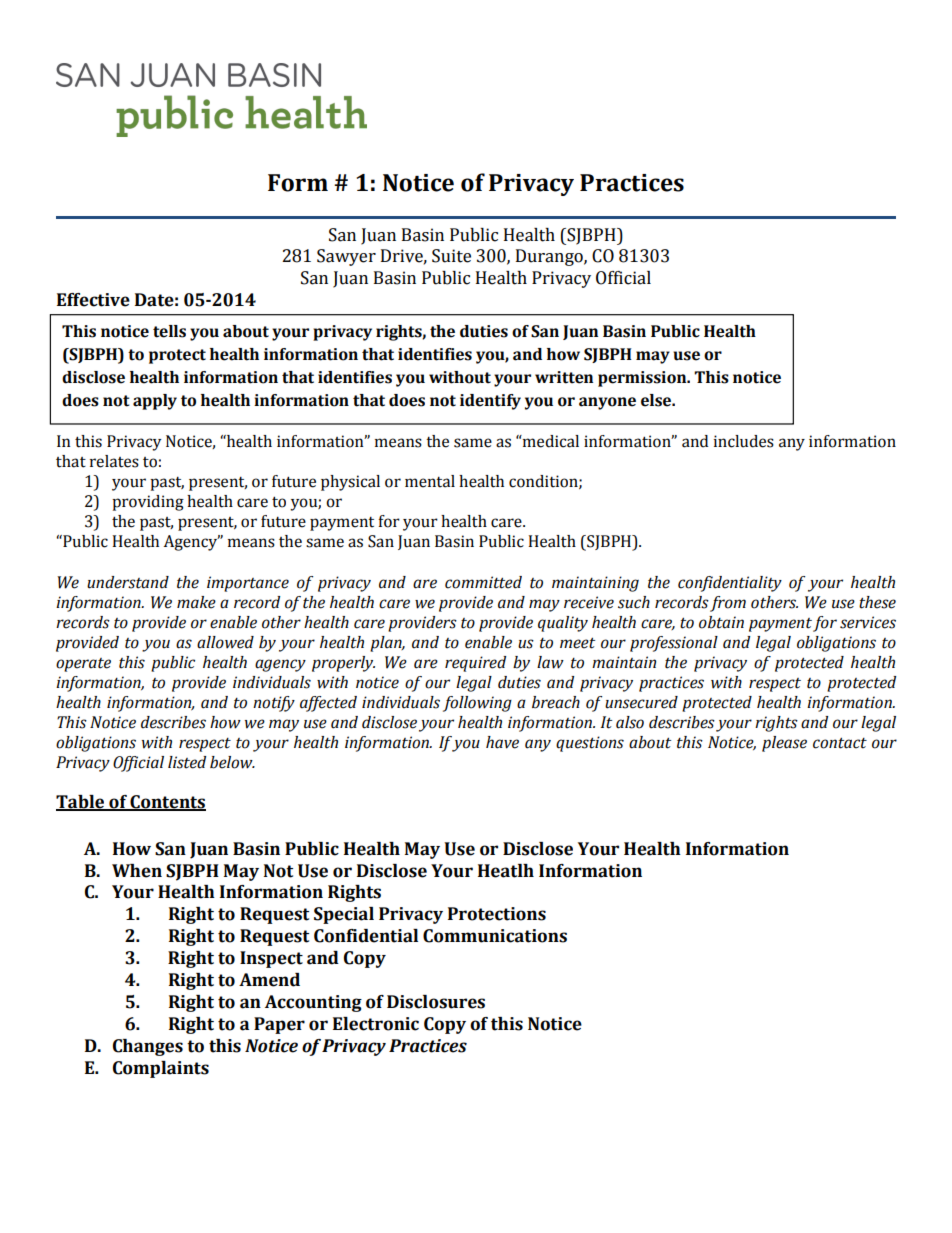  What do you see at coordinates (169, 331) in the screenshot?
I see `tells` at bounding box center [169, 331].
